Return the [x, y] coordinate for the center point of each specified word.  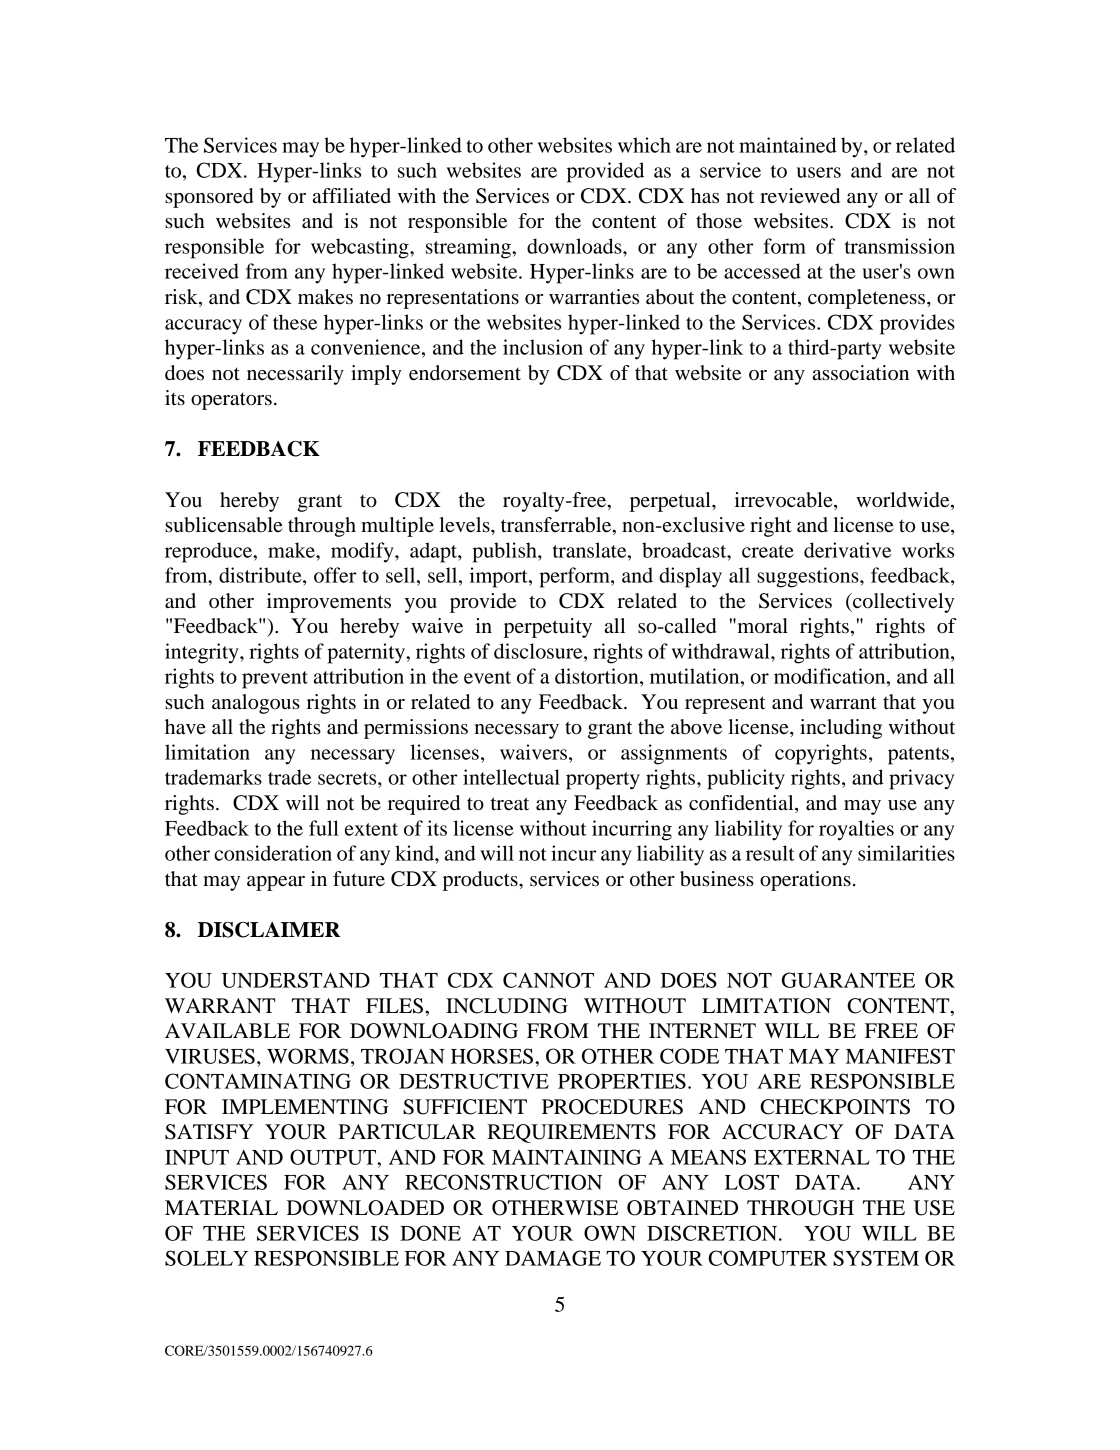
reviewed [800, 196]
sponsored [209, 198]
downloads [575, 246]
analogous [256, 704]
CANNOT [548, 980]
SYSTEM [876, 1258]
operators [231, 401]
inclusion [543, 347]
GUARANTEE [848, 980]
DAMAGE [553, 1258]
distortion [598, 676]
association [861, 373]
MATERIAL [221, 1207]
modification [831, 676]
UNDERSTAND [296, 980]
